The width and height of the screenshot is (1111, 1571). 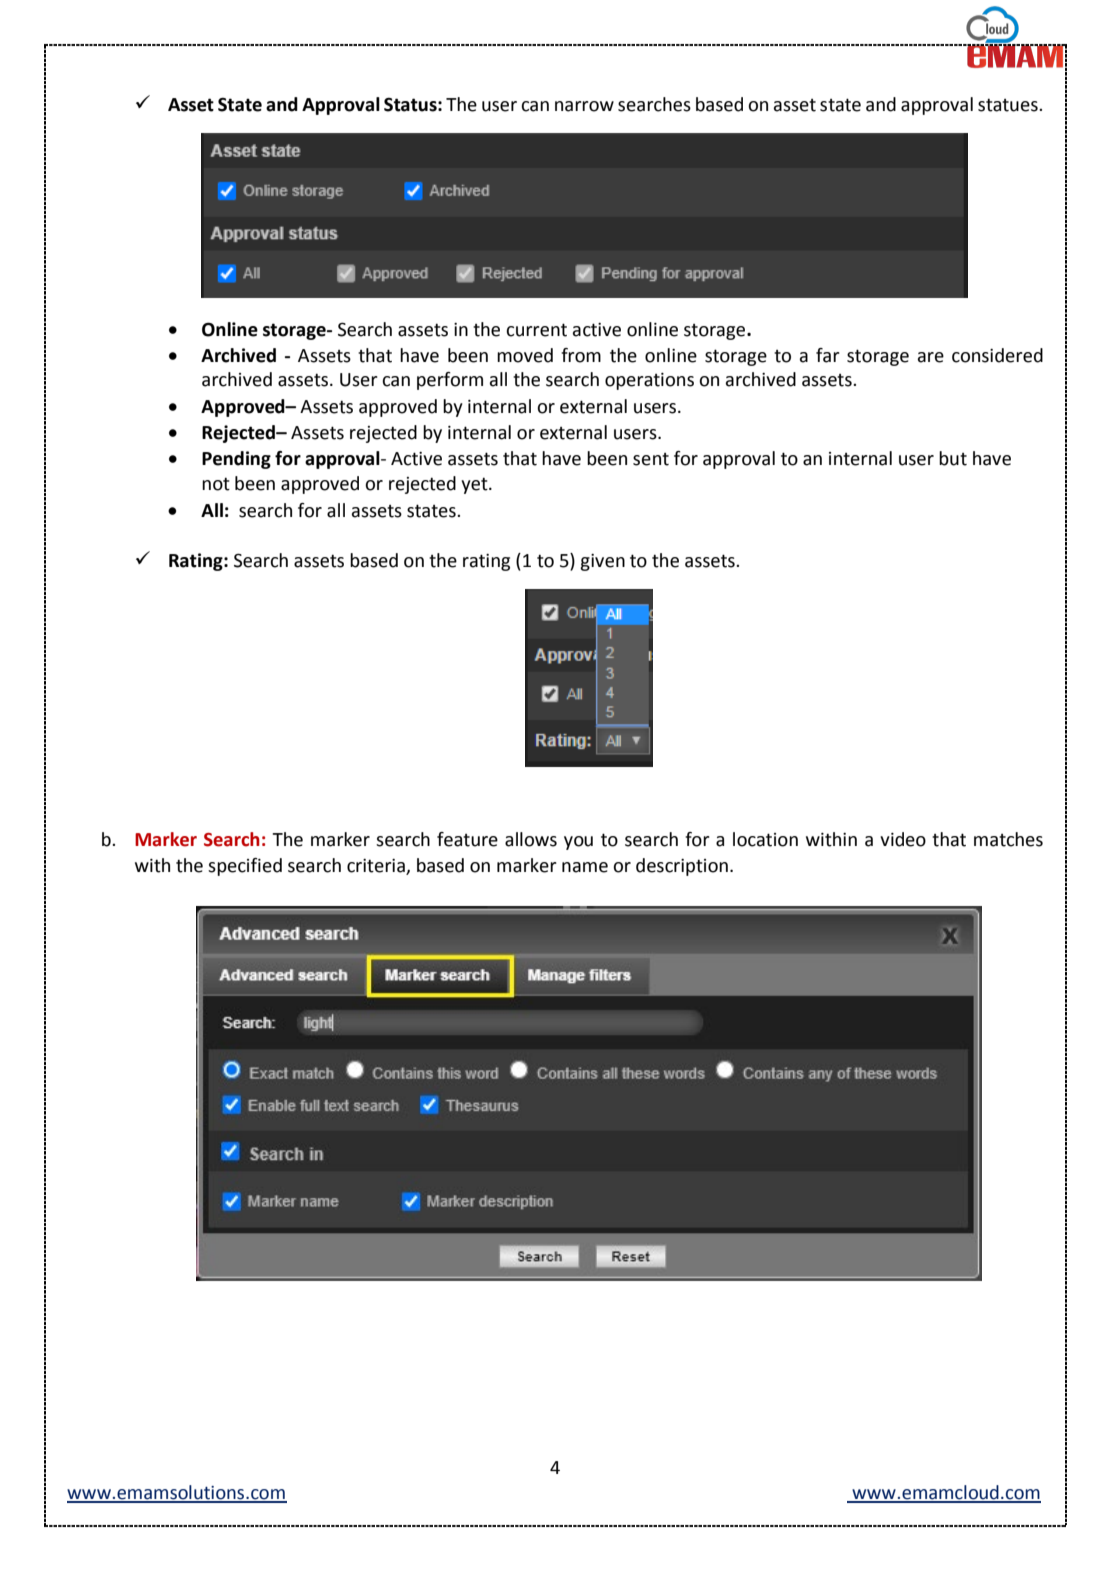 I want to click on narrow, so click(x=584, y=106).
